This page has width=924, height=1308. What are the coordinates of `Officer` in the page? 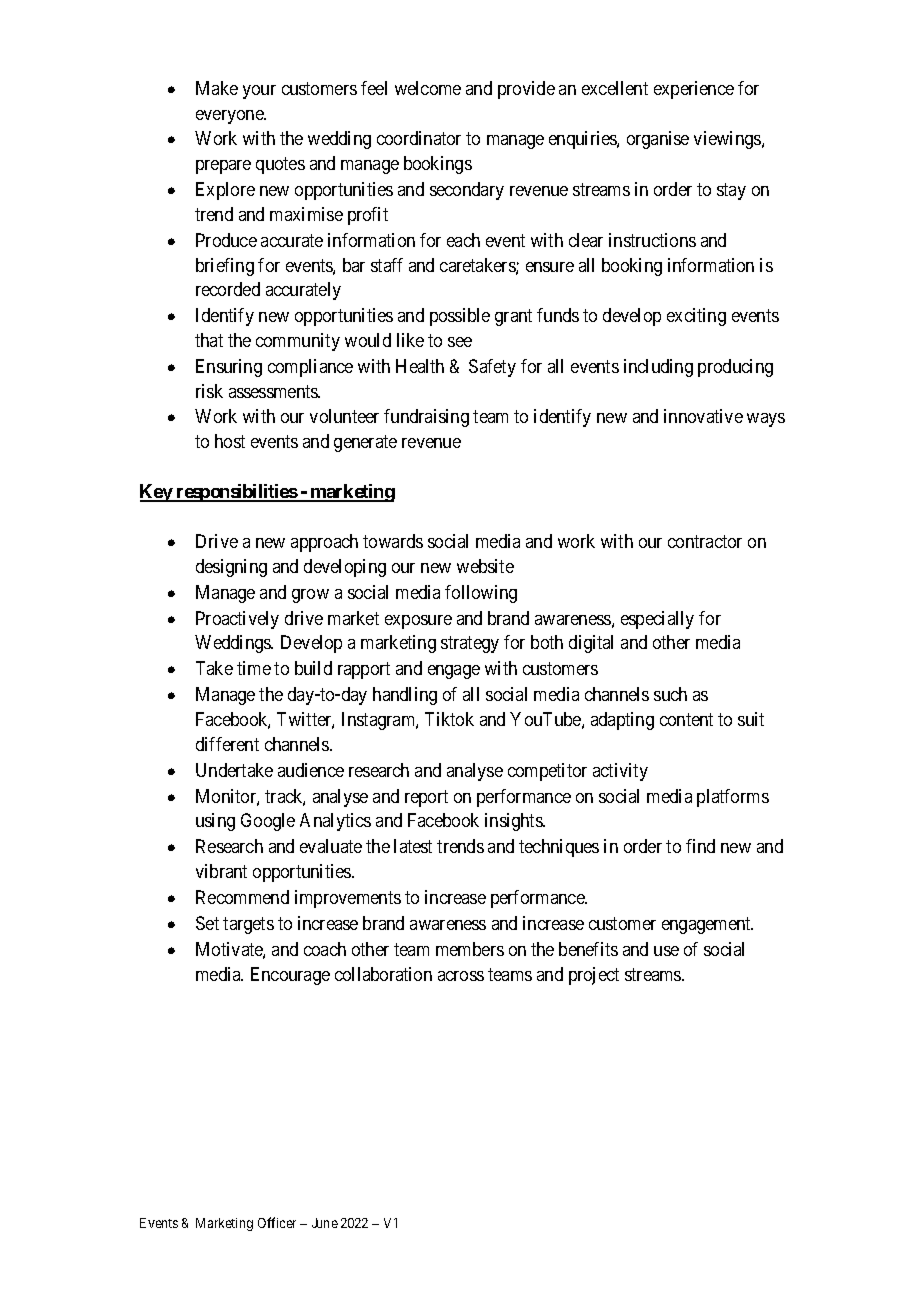 It's located at (277, 1222).
